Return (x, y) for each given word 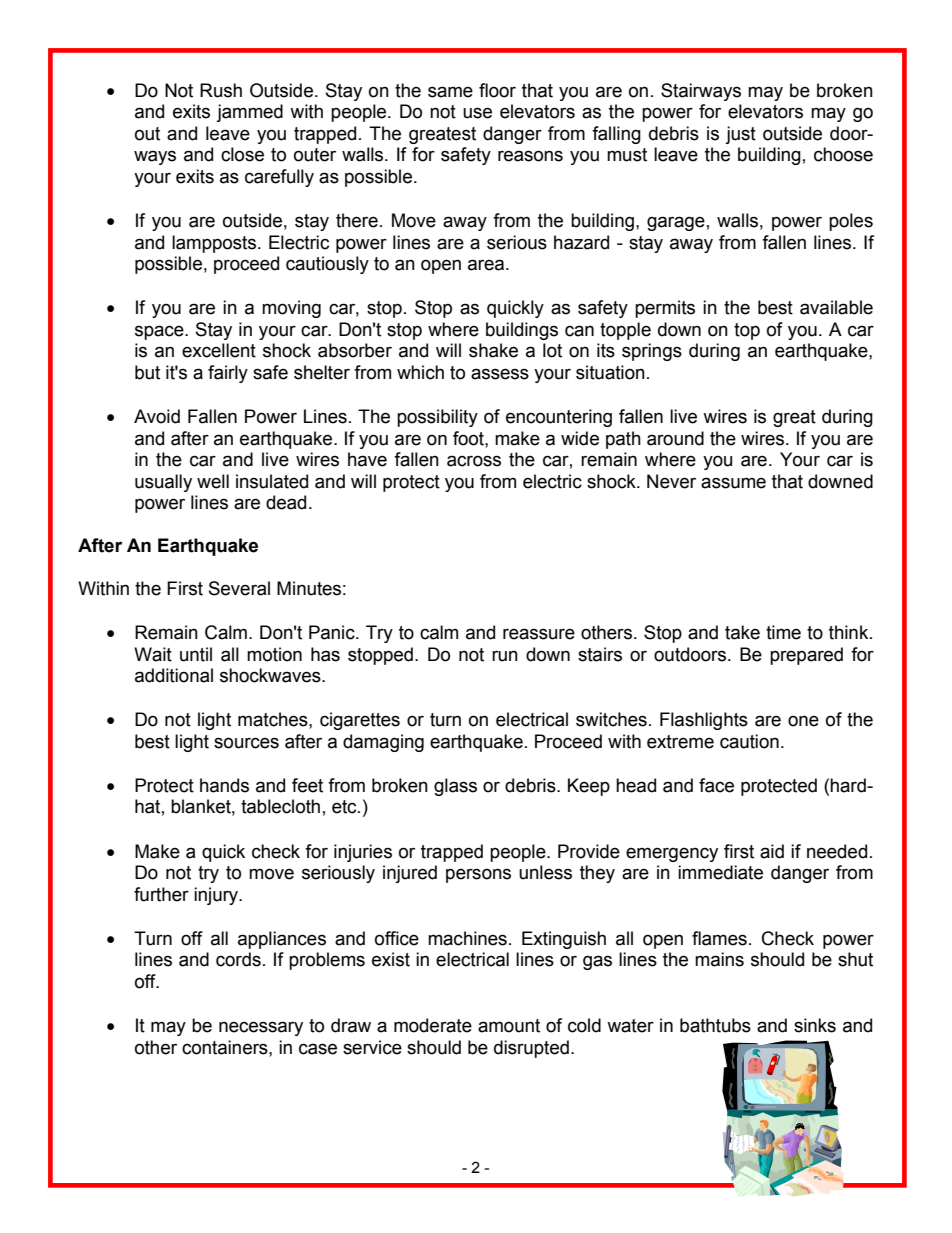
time (783, 632)
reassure (539, 634)
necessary (261, 1028)
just (740, 135)
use (477, 113)
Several (239, 588)
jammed (249, 113)
